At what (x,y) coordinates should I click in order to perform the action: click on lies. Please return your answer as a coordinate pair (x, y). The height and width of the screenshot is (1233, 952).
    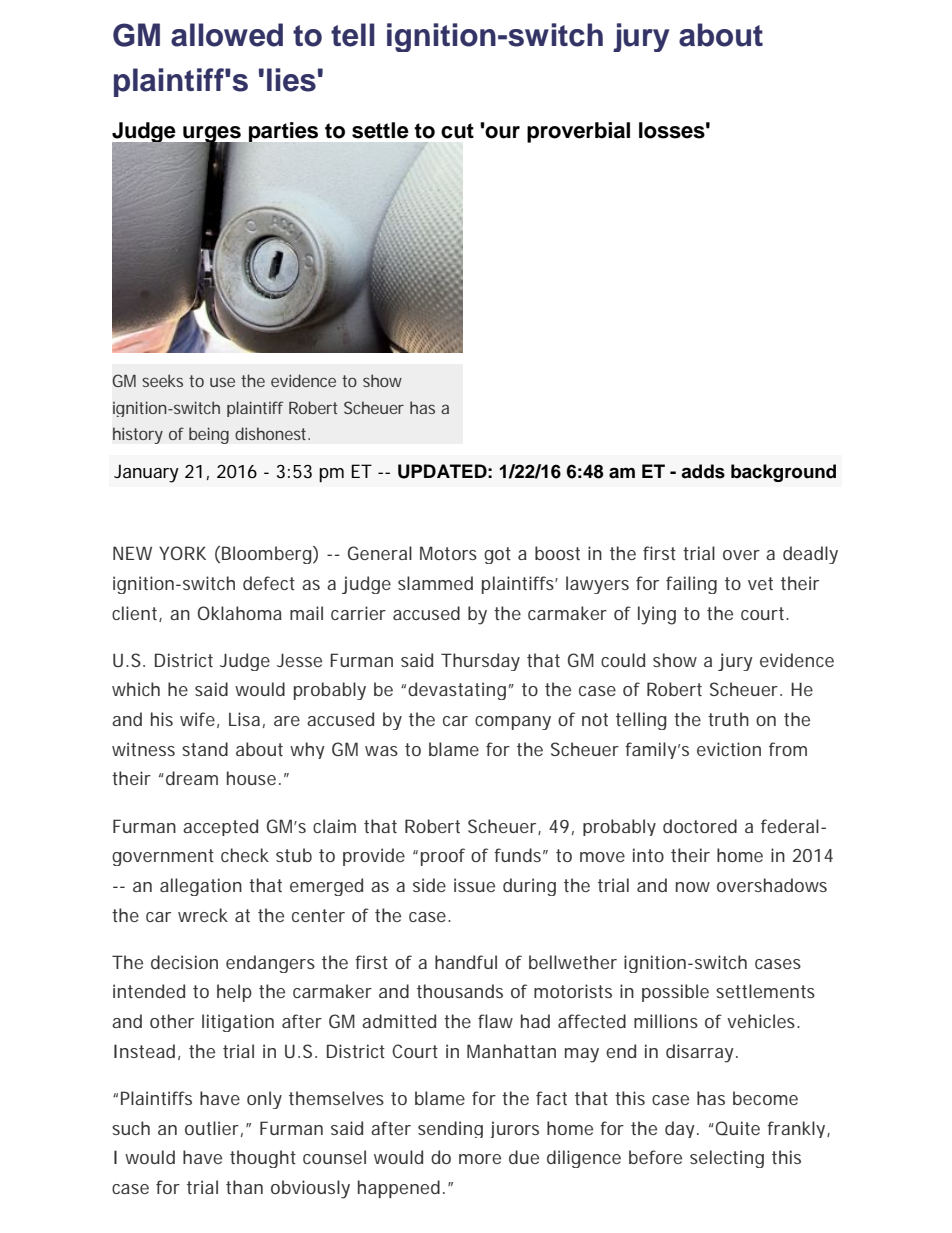
    Looking at the image, I should click on (291, 80).
